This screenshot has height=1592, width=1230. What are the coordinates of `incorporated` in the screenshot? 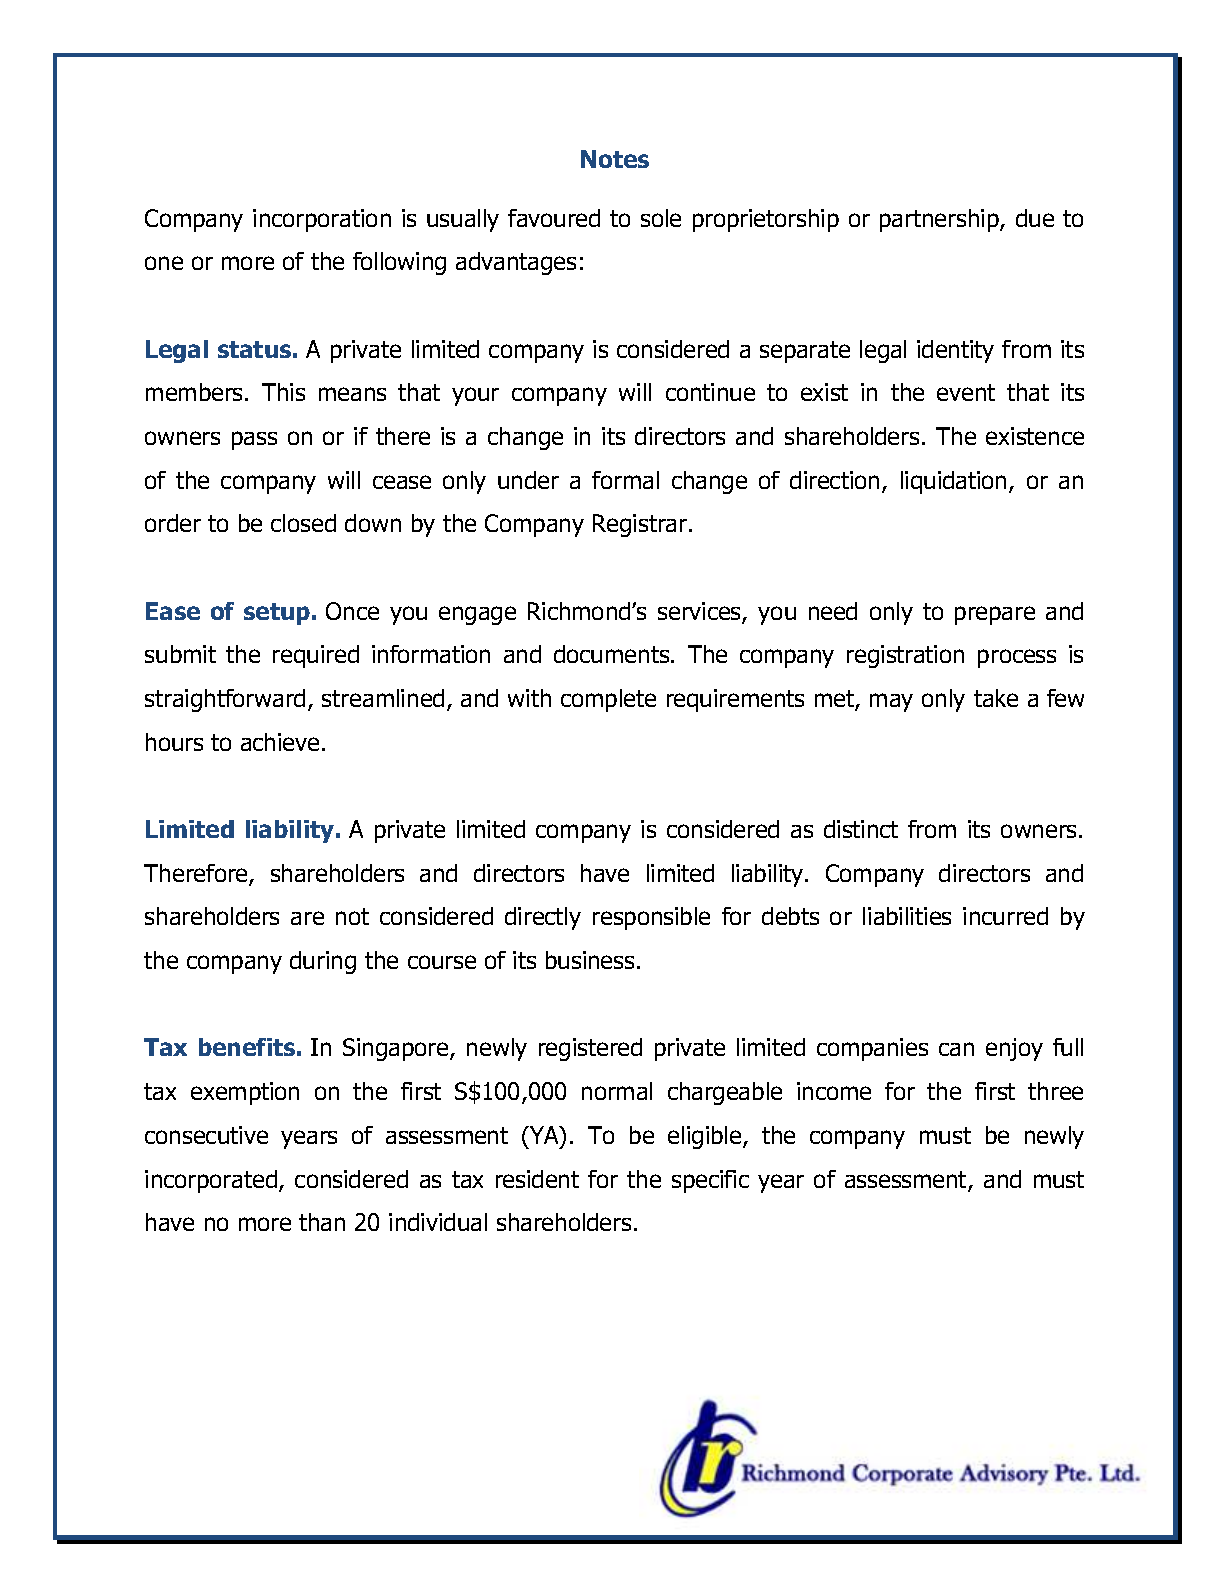 It's located at (211, 1181).
